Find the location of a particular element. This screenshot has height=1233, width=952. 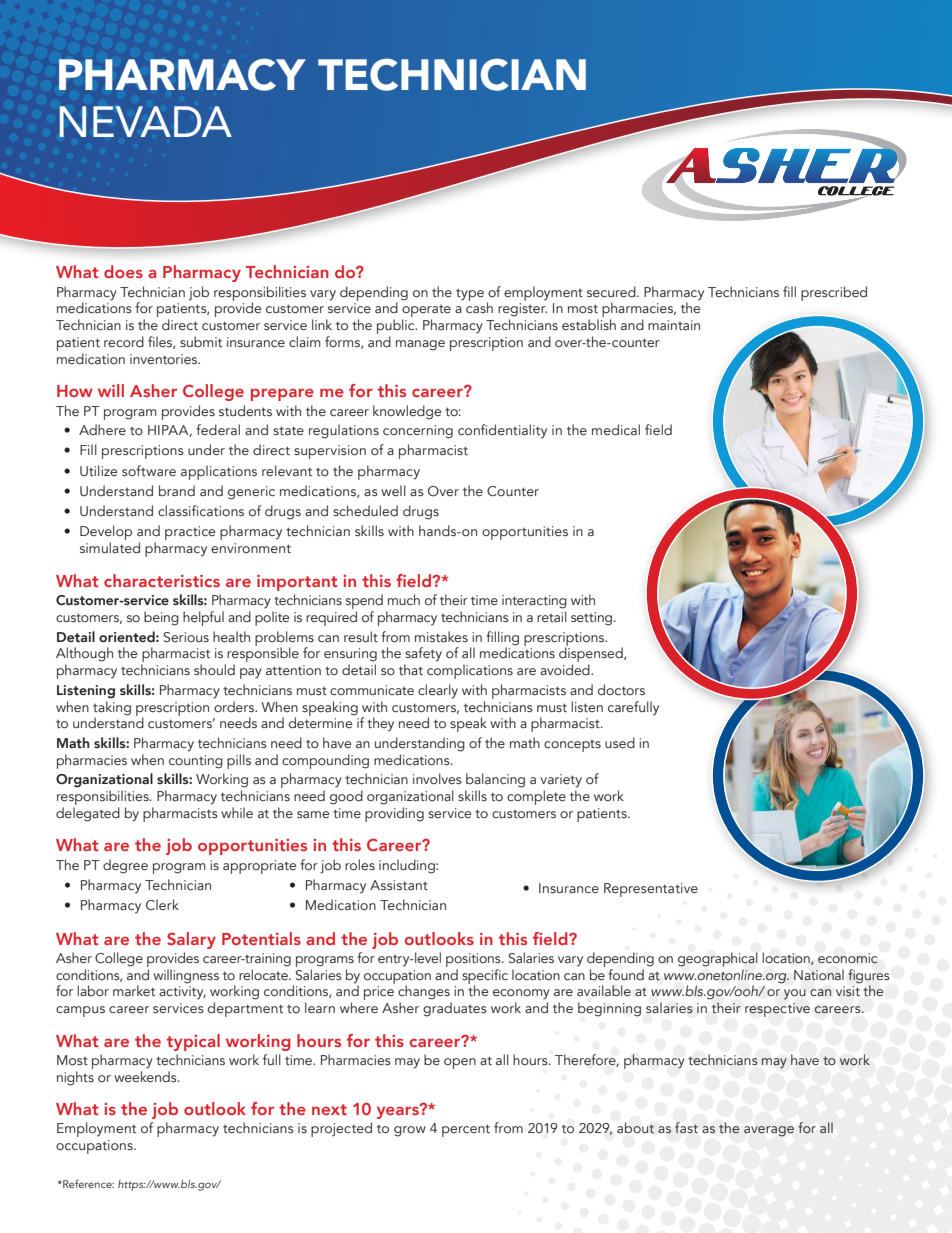

used is located at coordinates (620, 742).
